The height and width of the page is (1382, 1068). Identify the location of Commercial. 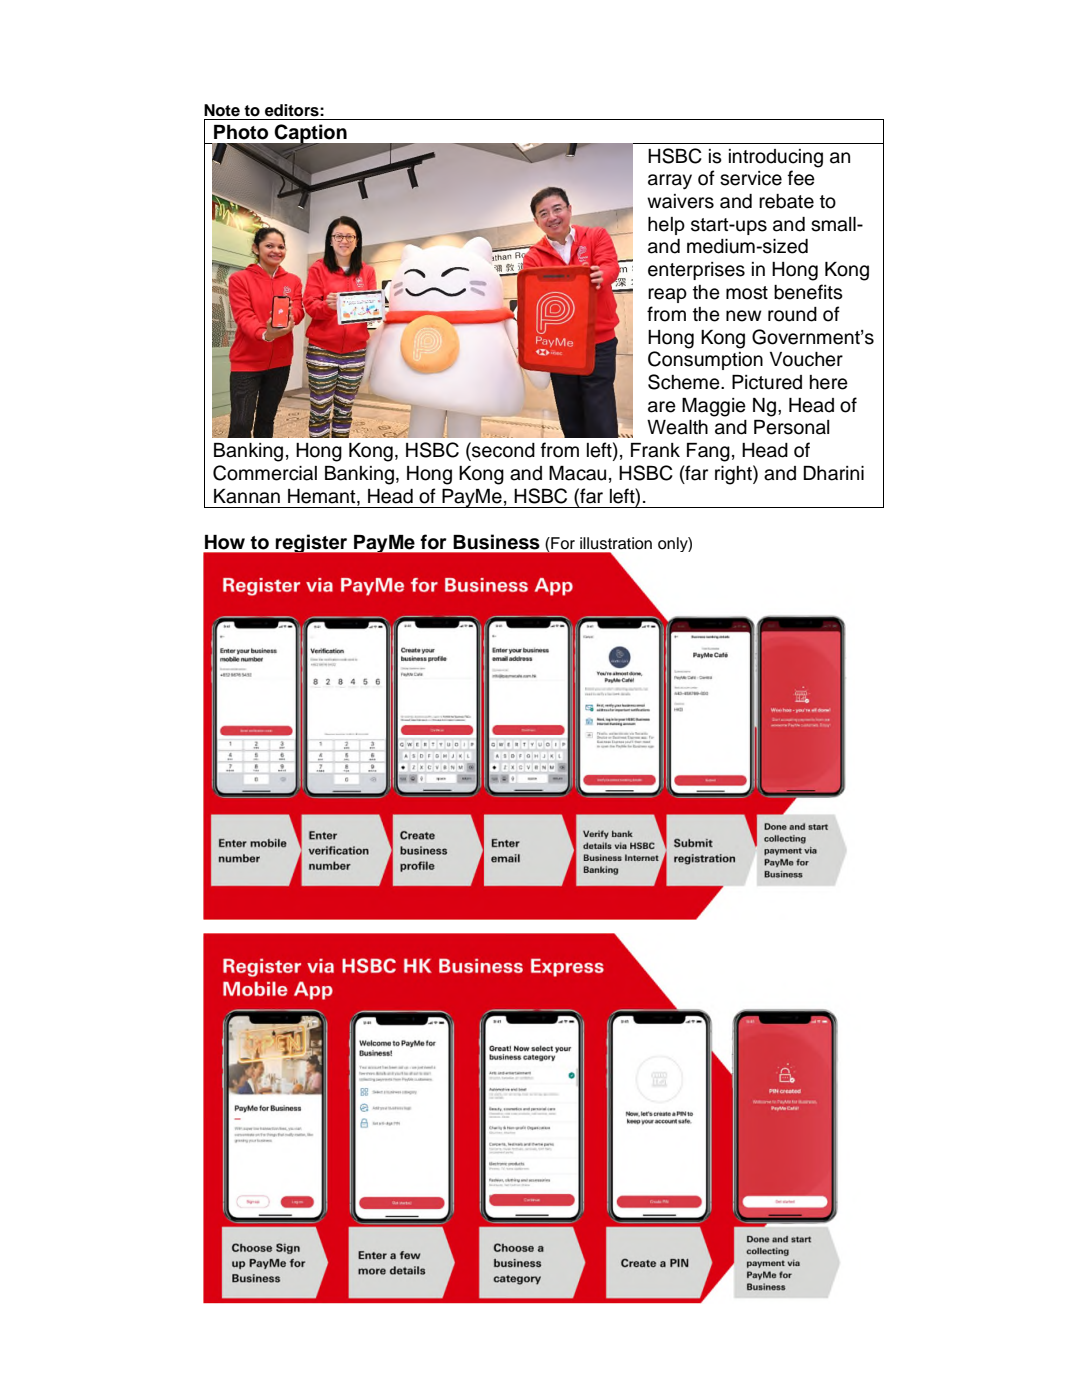
(265, 473).
